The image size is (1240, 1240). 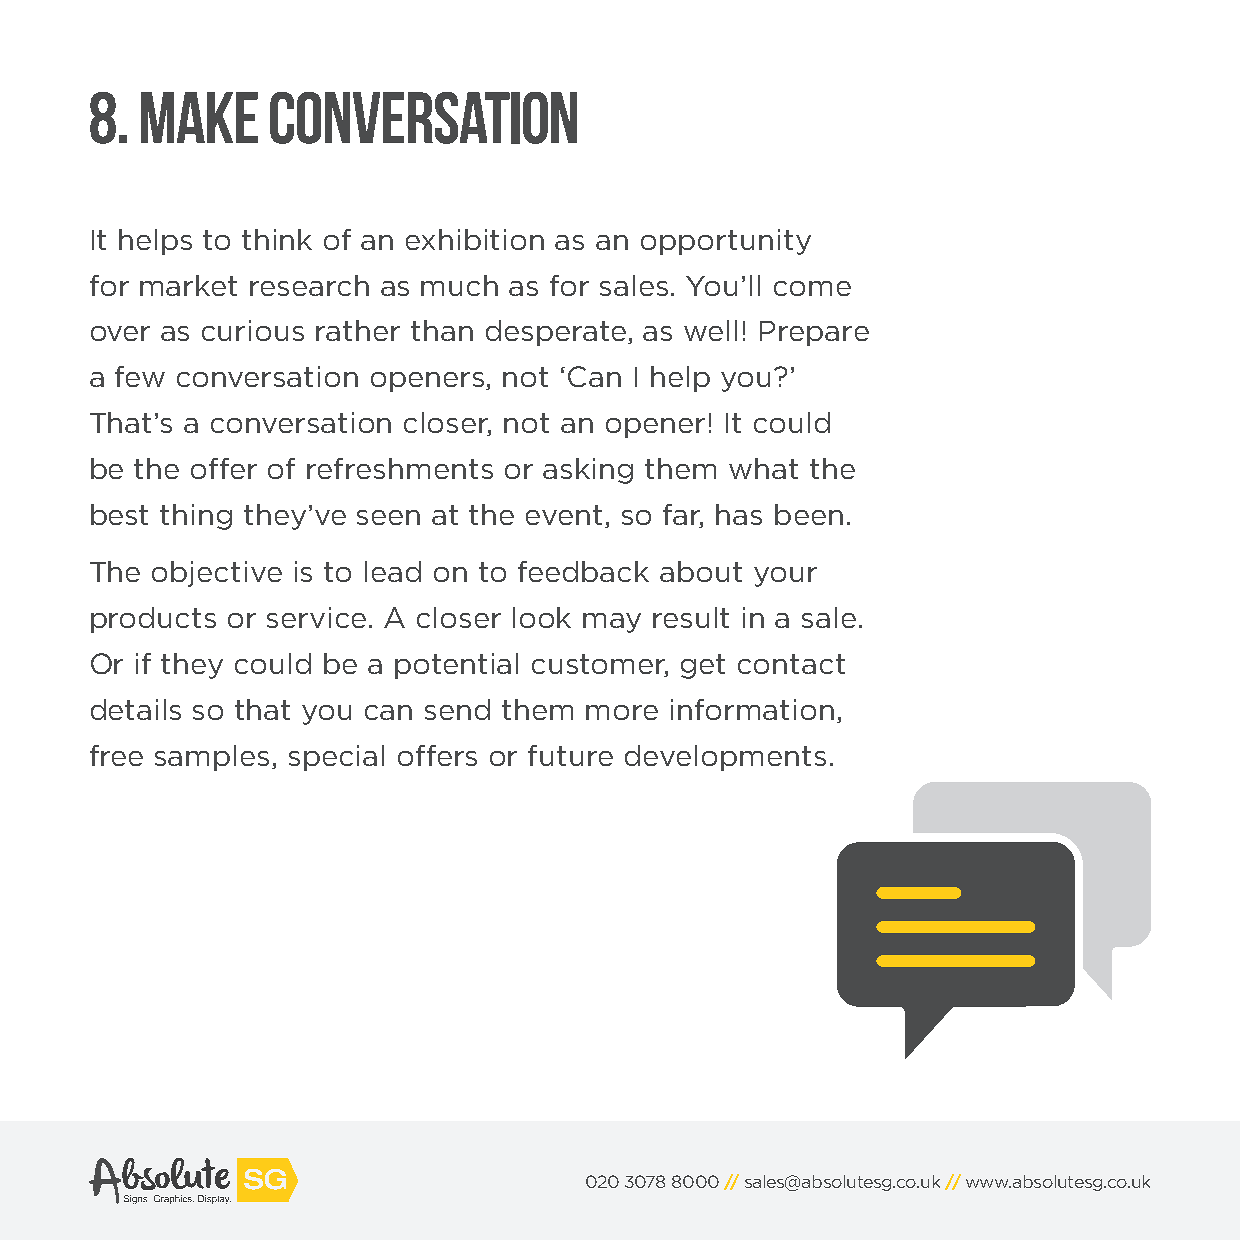 What do you see at coordinates (199, 117) in the screenshot?
I see `Make` at bounding box center [199, 117].
